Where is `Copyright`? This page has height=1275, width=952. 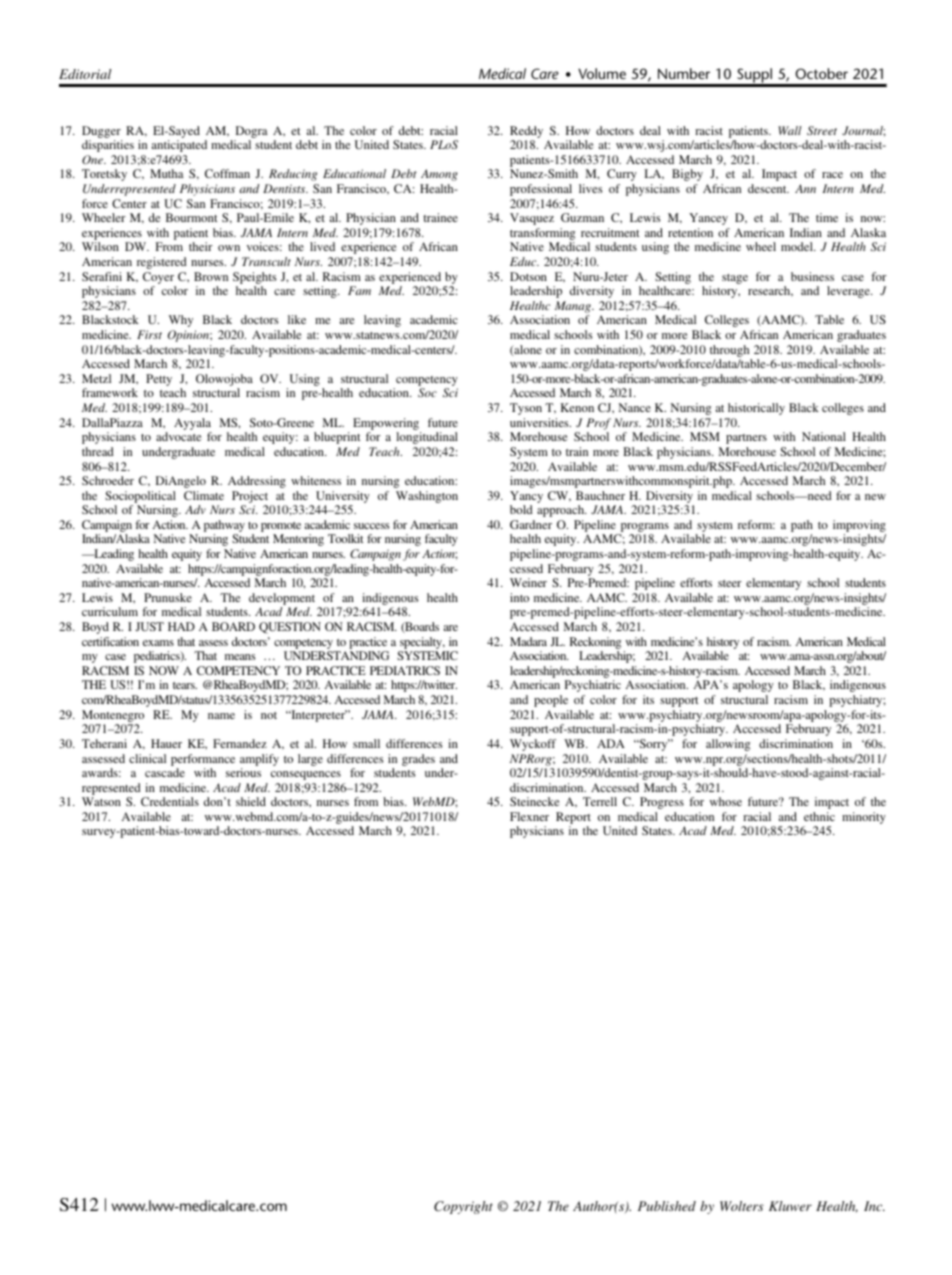
Copyright is located at coordinates (463, 1207).
